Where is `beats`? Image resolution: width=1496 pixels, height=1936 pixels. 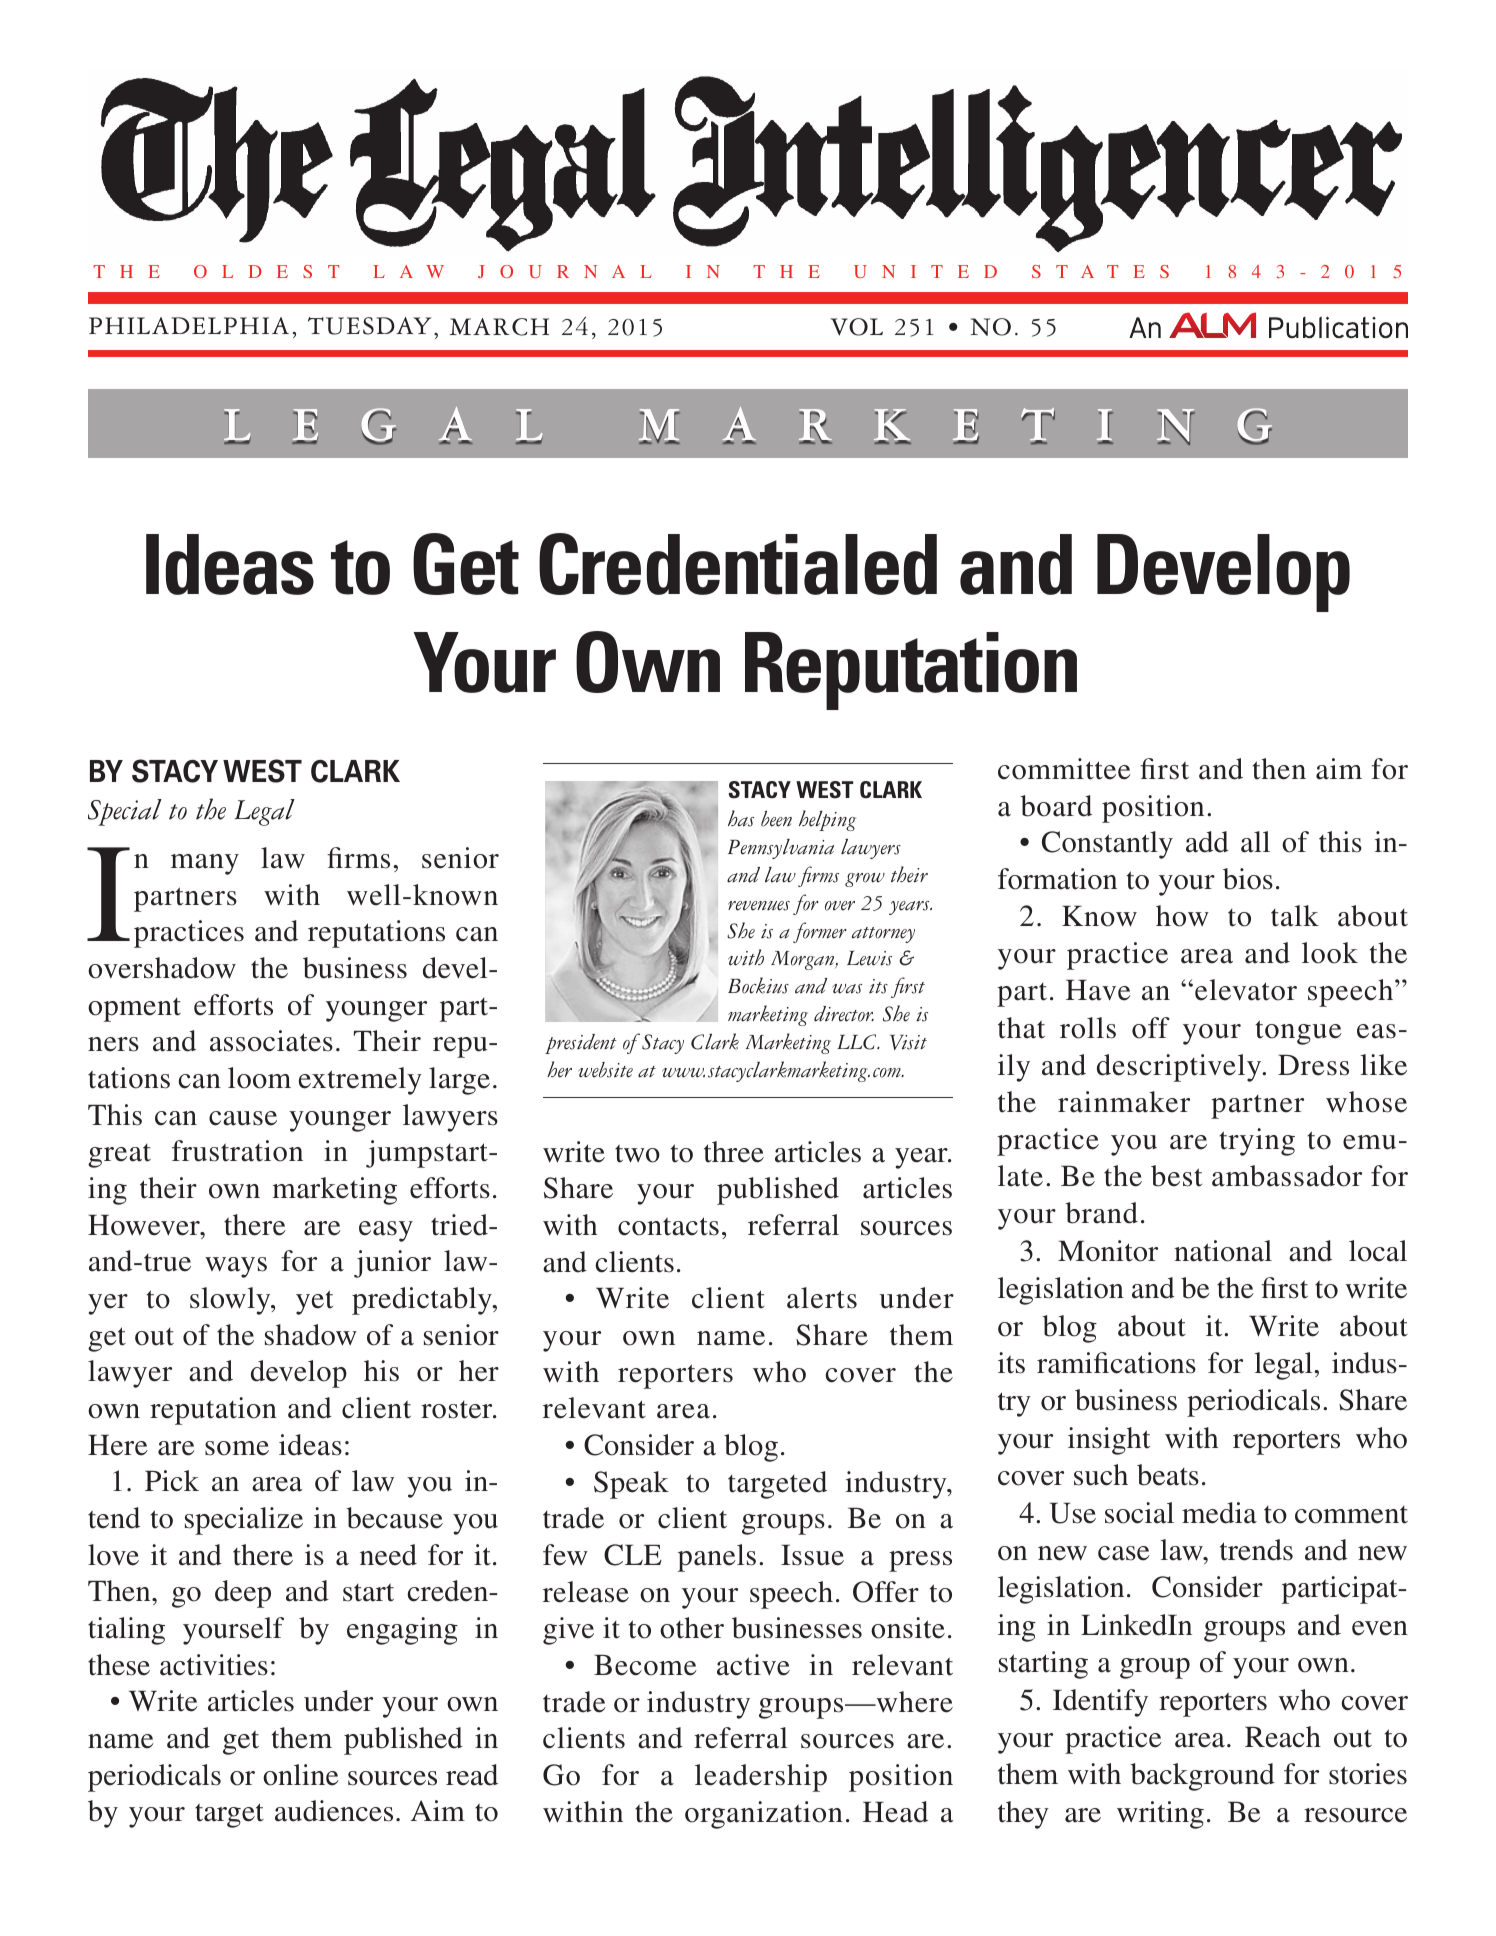
beats is located at coordinates (1168, 1475).
